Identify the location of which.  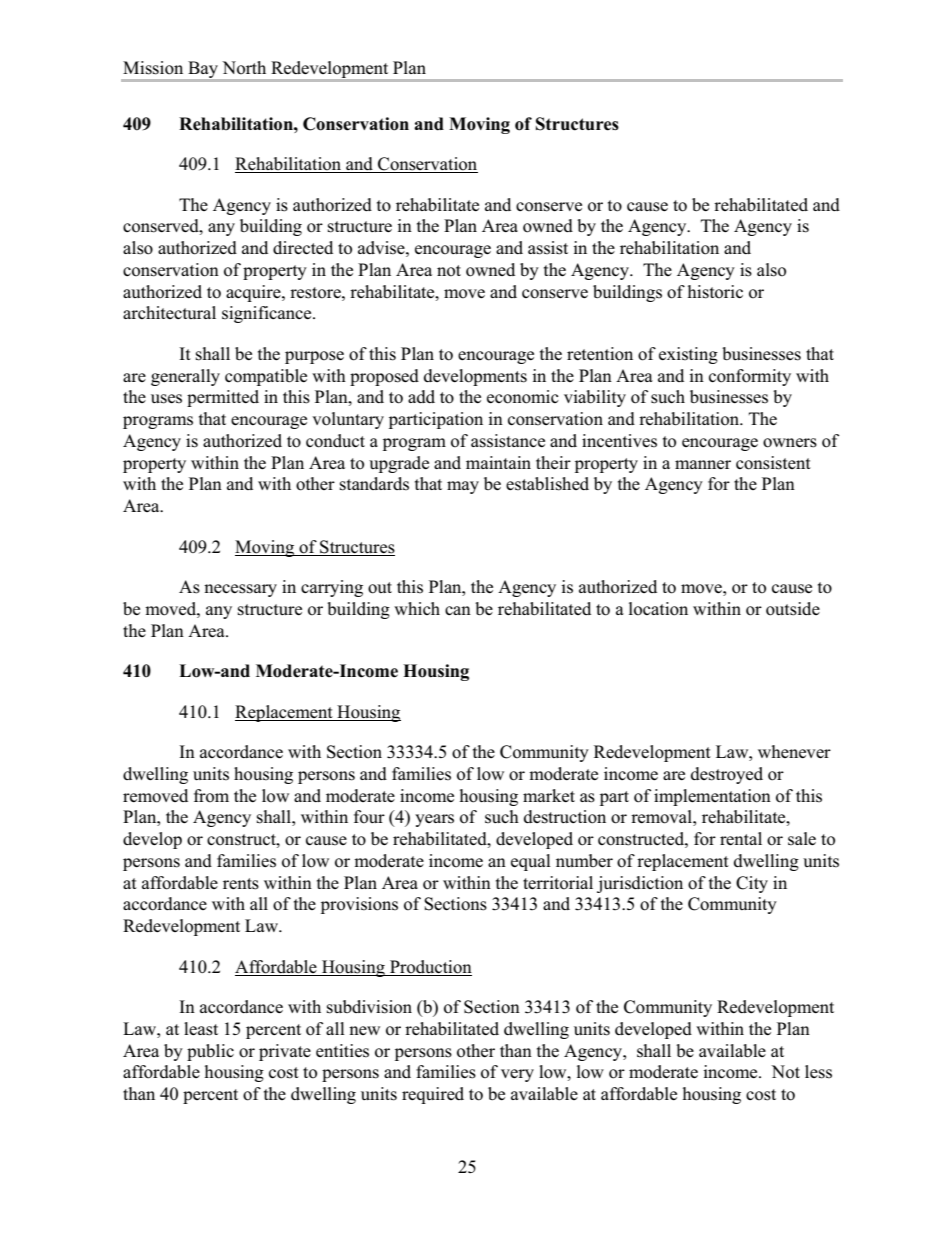
(417, 608).
